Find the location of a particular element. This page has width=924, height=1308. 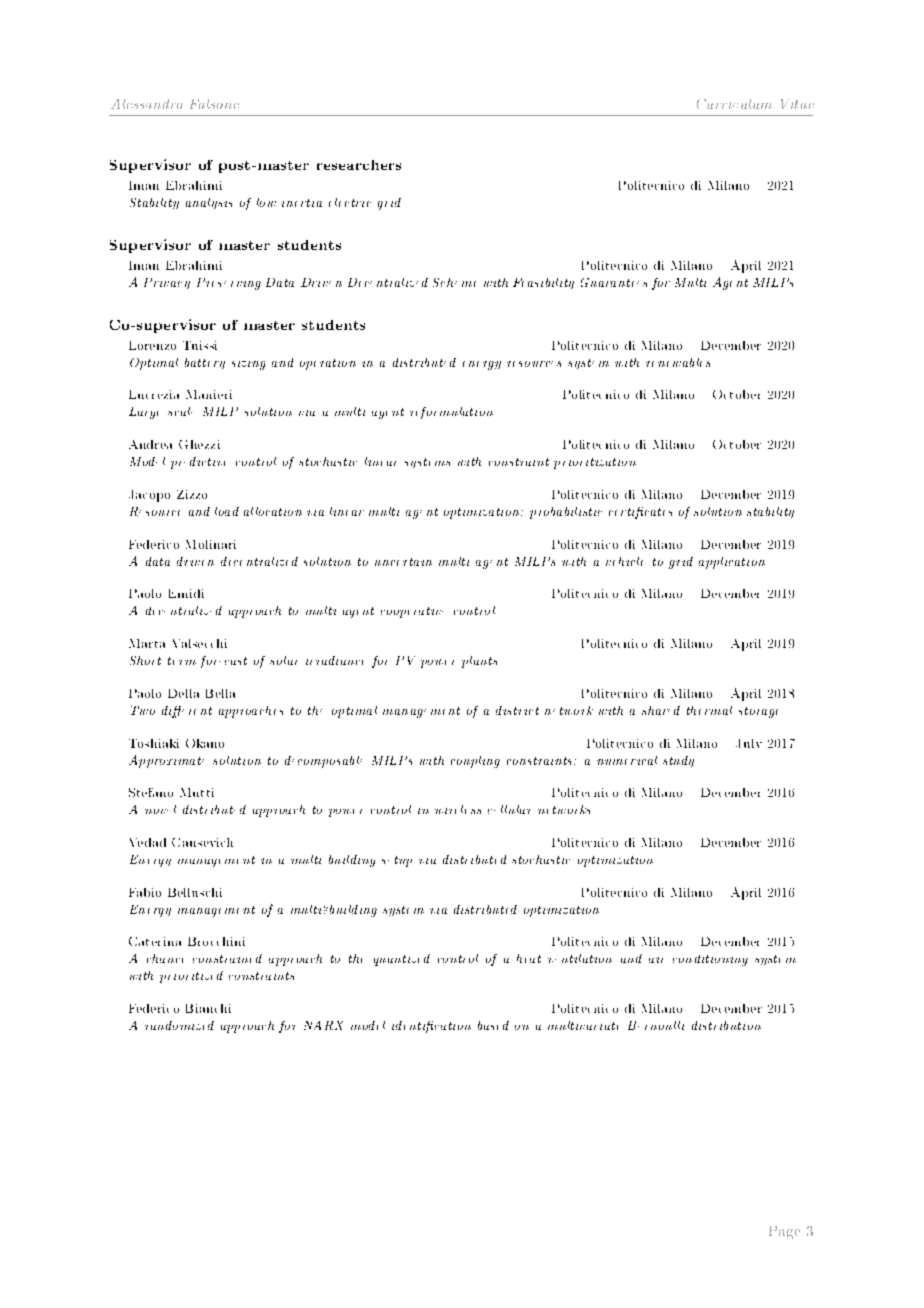

Curriculum is located at coordinates (734, 104).
